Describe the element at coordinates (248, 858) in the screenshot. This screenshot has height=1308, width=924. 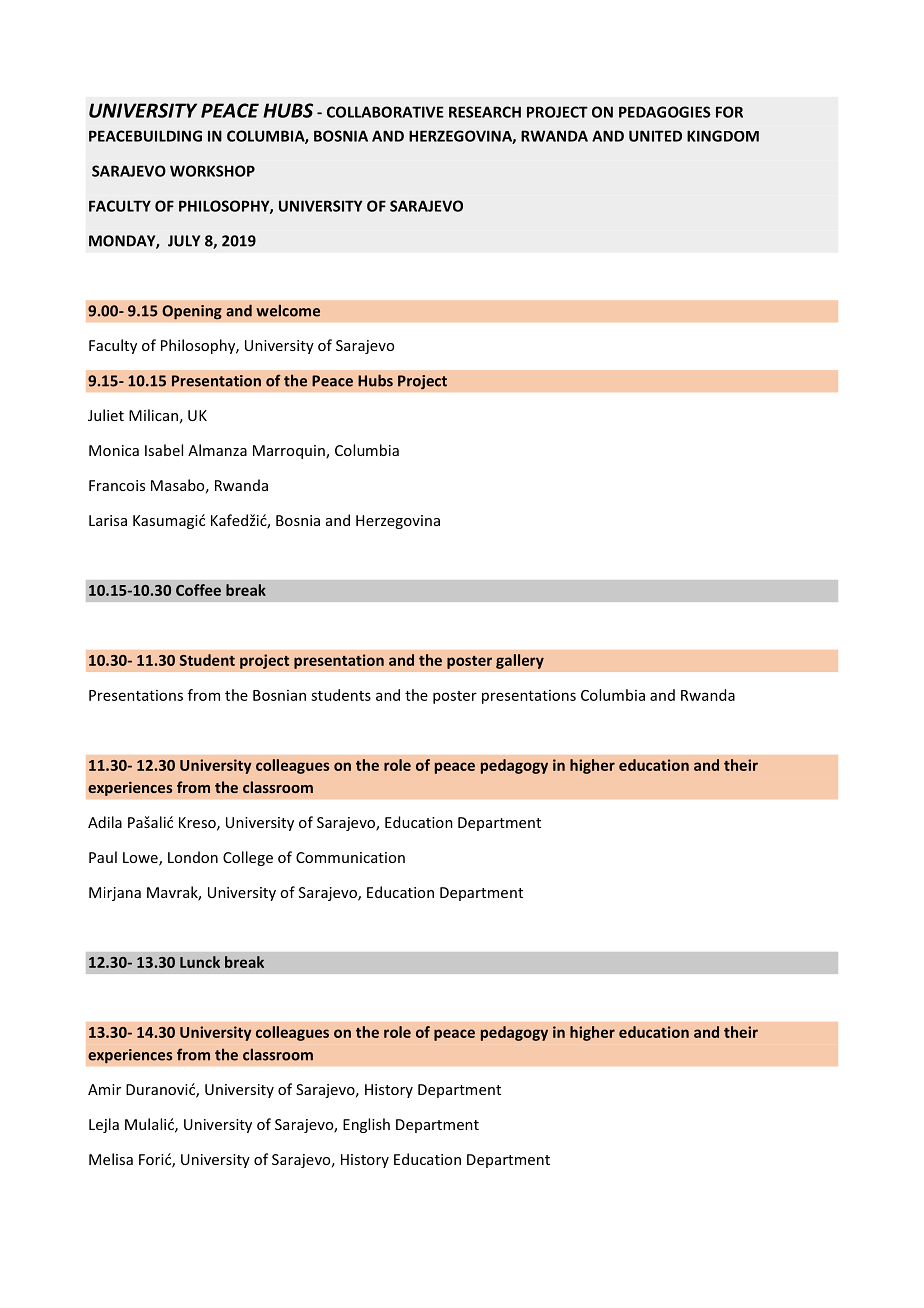
I see `College` at that location.
